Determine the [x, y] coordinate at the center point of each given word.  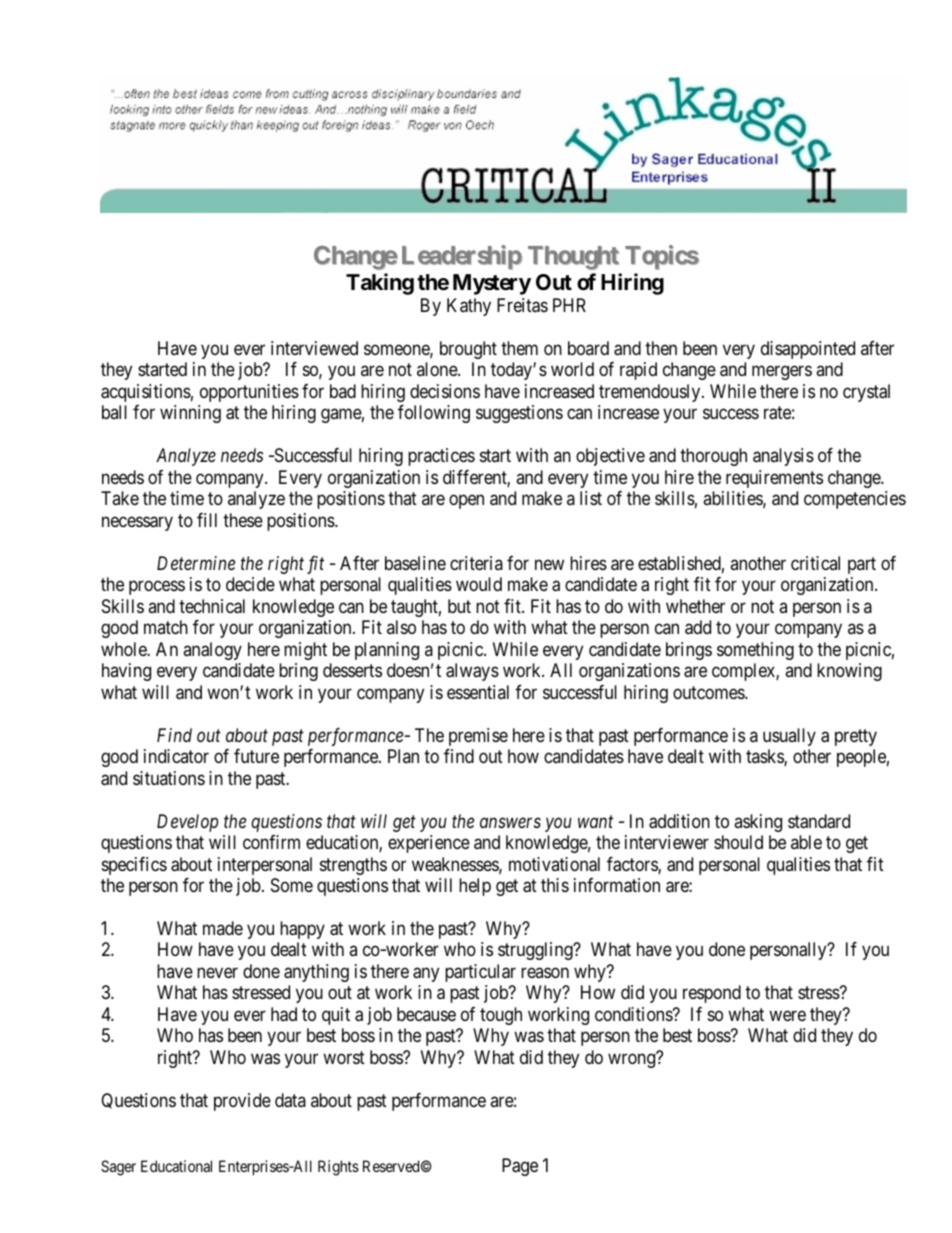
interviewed [314, 348]
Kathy [469, 307]
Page [520, 1167]
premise [478, 737]
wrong [633, 1060]
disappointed [808, 350]
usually [789, 737]
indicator [176, 756]
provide [242, 1102]
